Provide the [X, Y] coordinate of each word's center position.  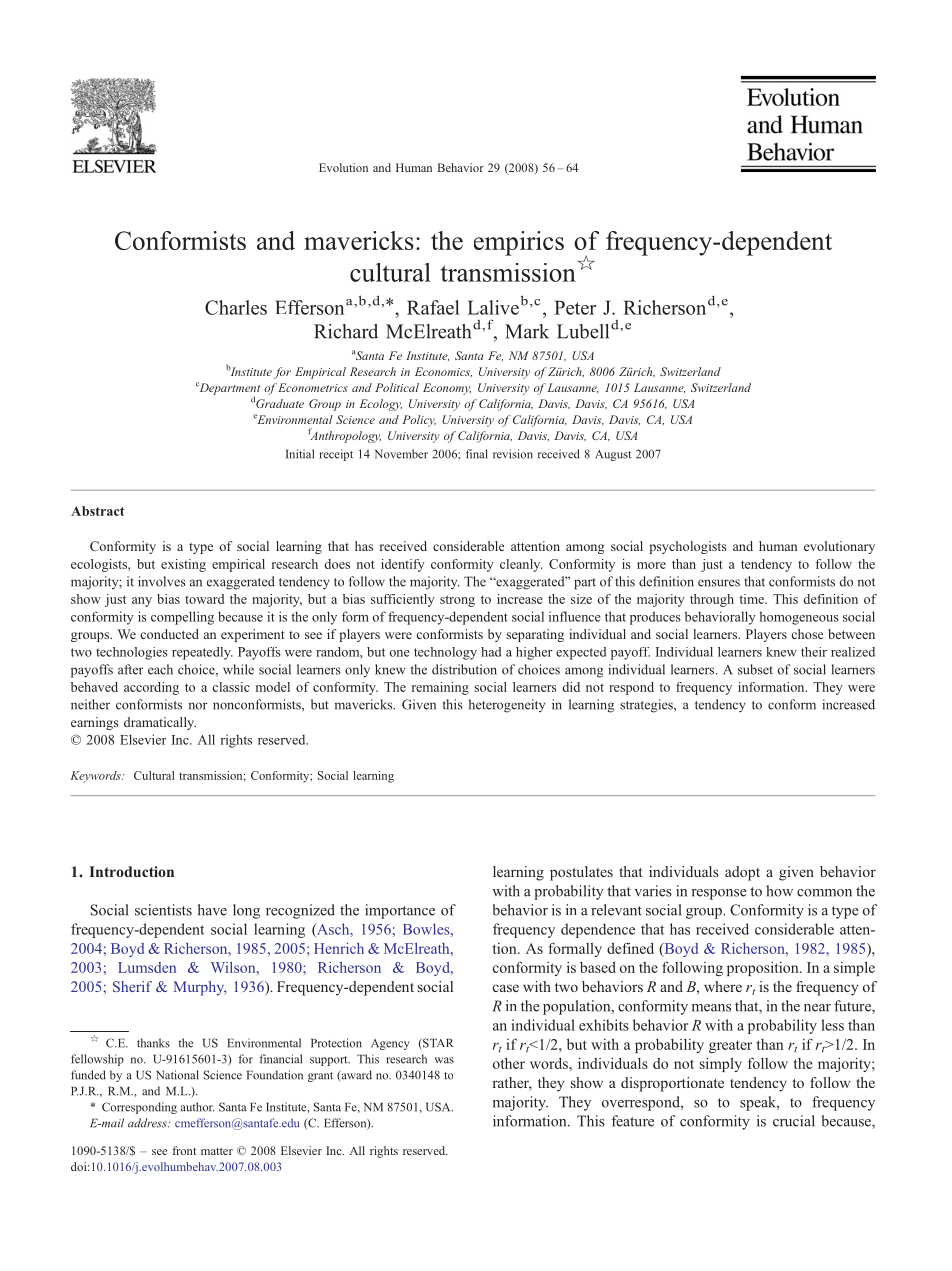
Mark [527, 331]
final [477, 454]
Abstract [98, 511]
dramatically [160, 723]
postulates [581, 873]
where [723, 986]
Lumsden [147, 967]
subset [755, 669]
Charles [236, 307]
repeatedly [202, 653]
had [491, 652]
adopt [742, 873]
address [148, 1123]
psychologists [688, 547]
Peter [575, 307]
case [506, 988]
